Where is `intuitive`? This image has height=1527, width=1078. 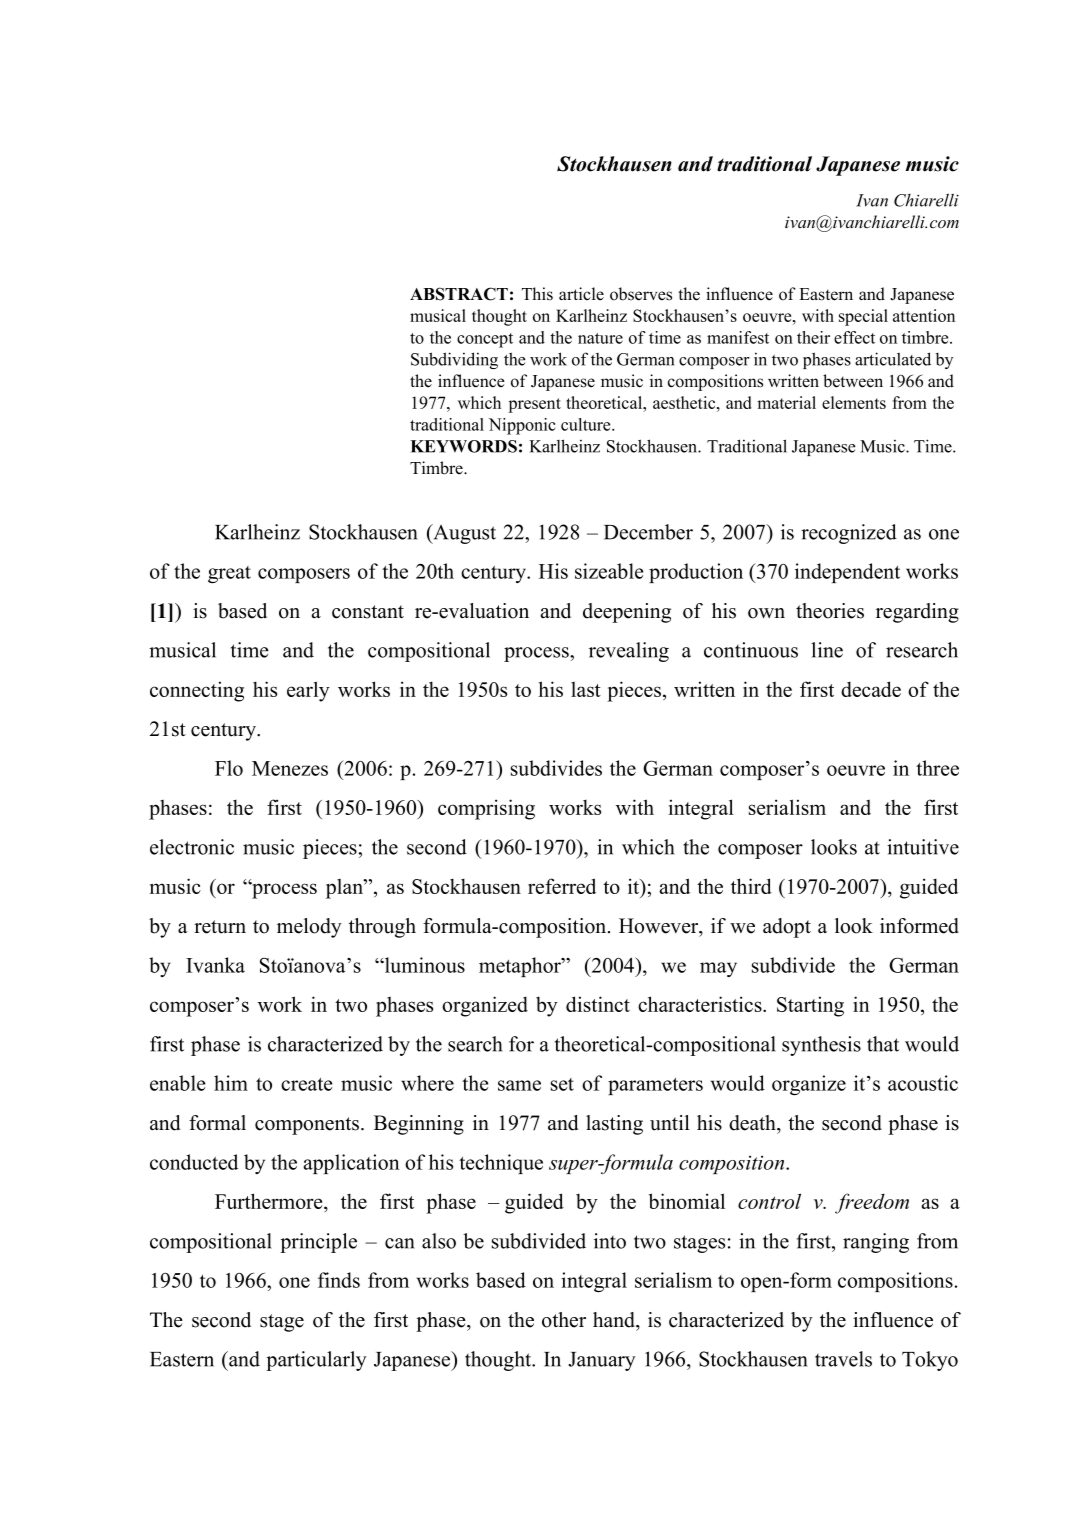
intuitive is located at coordinates (923, 847).
